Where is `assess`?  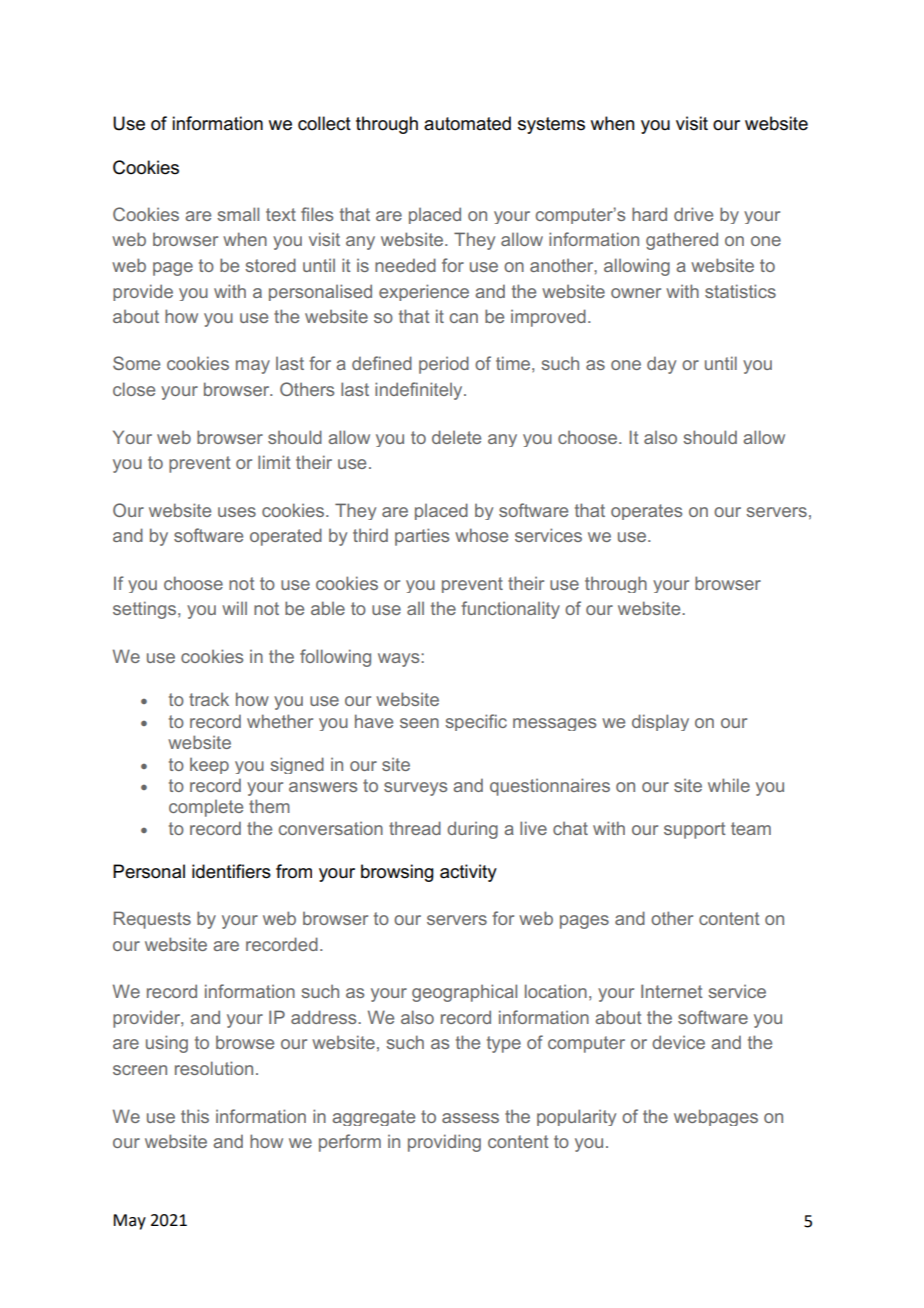 assess is located at coordinates (470, 1118).
